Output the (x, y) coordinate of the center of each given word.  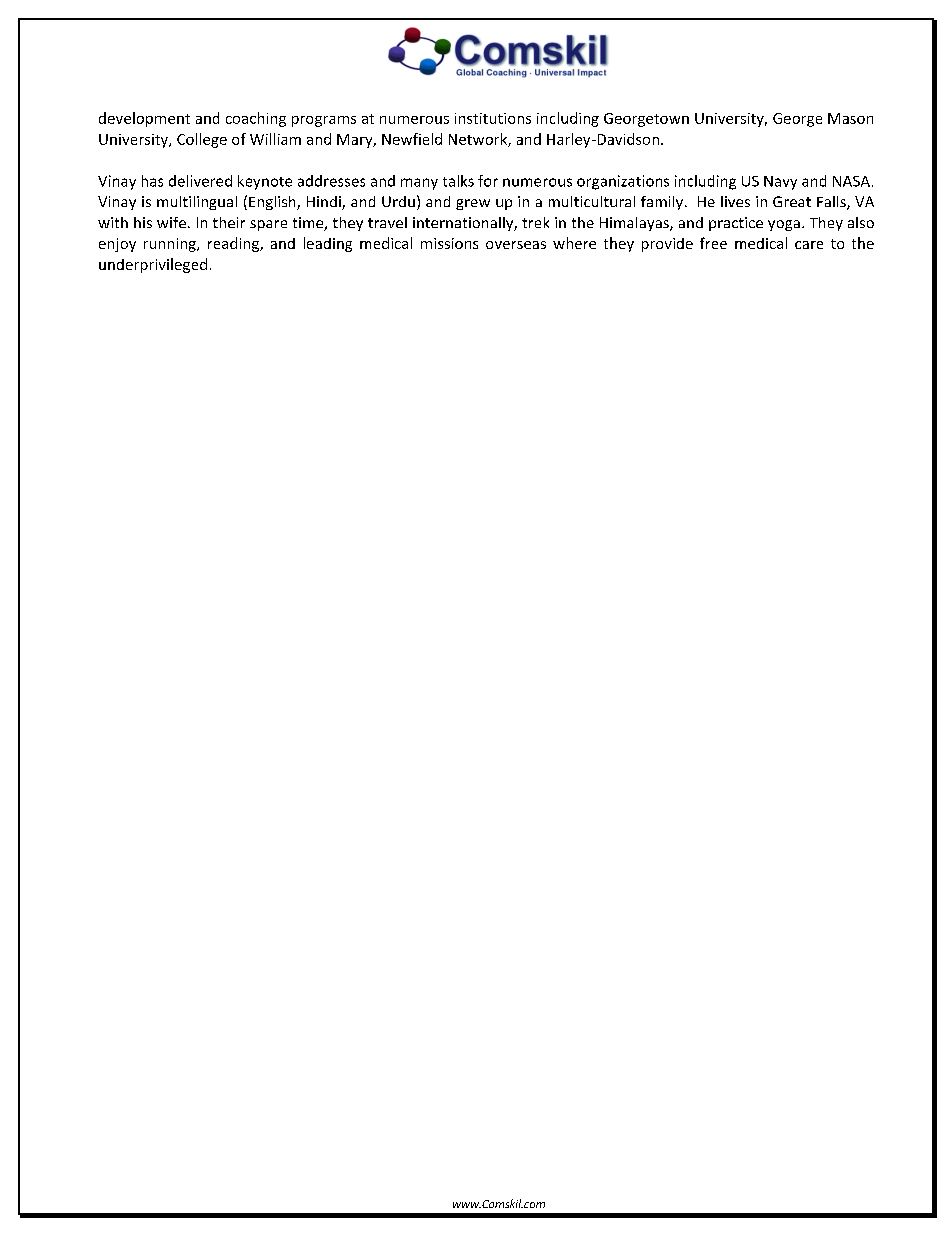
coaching (256, 119)
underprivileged (153, 265)
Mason (850, 118)
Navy (780, 183)
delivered (200, 181)
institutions (493, 118)
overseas (516, 245)
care (809, 245)
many (419, 184)
